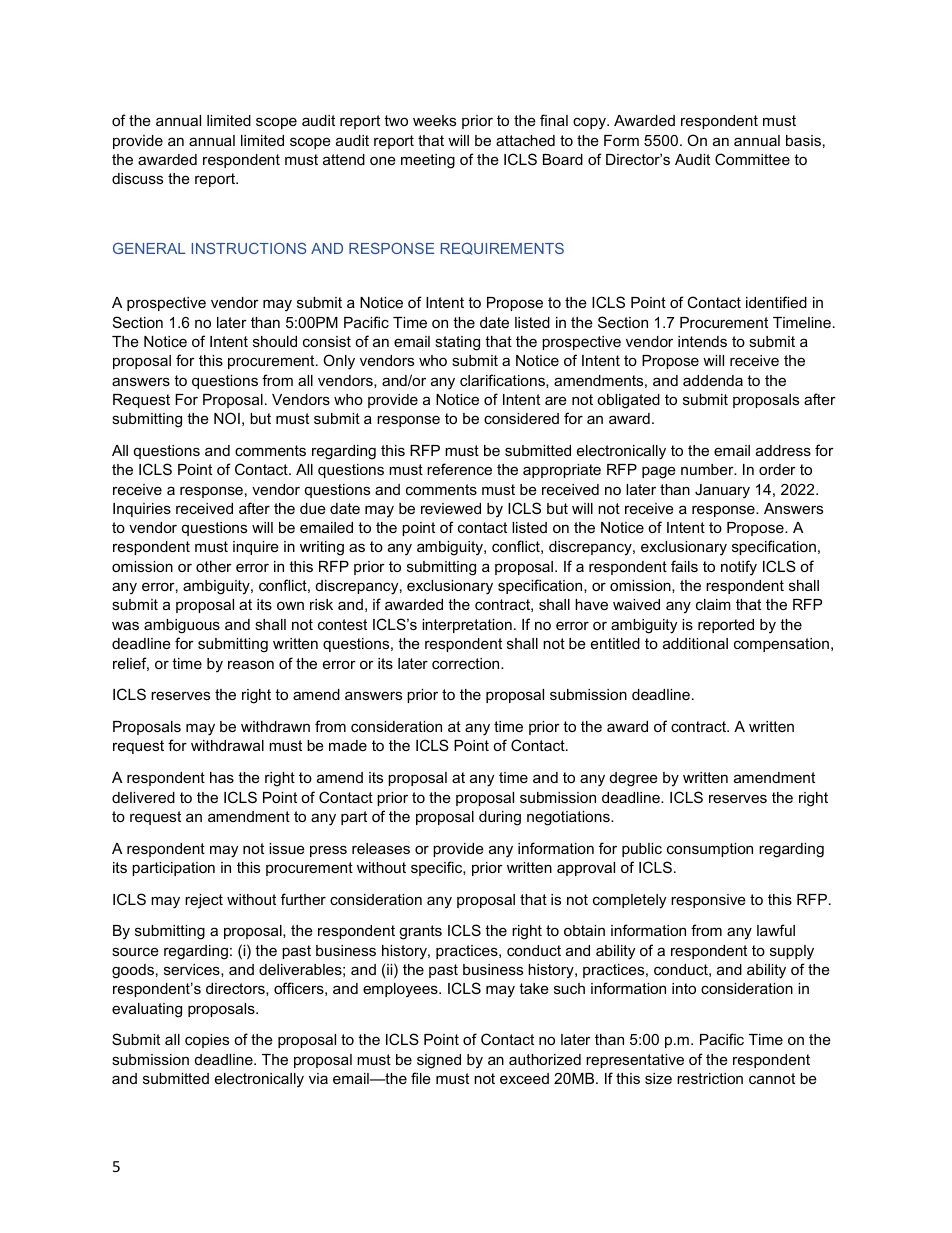 This image has height=1233, width=952. Describe the element at coordinates (439, 1061) in the image. I see `signed` at that location.
